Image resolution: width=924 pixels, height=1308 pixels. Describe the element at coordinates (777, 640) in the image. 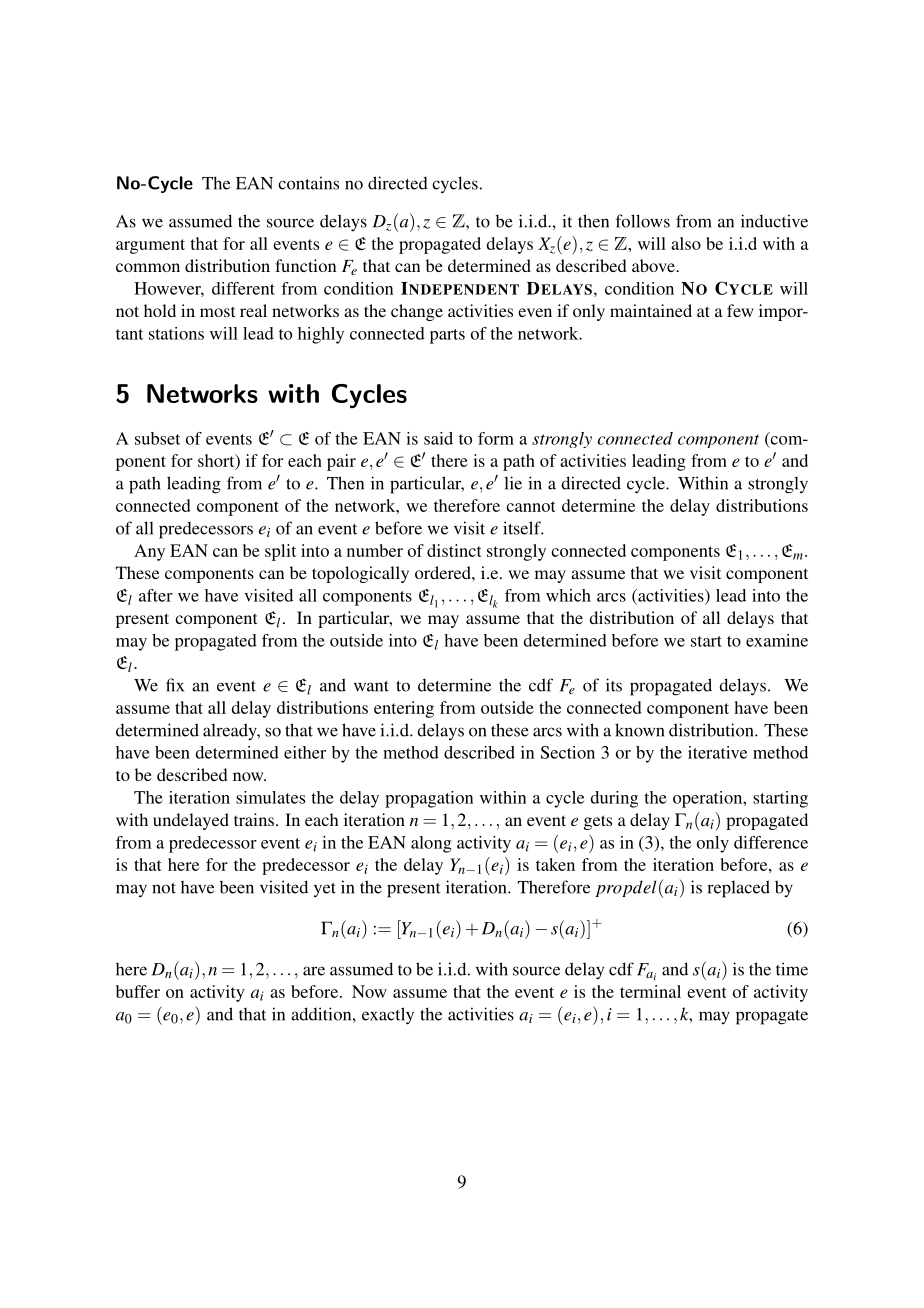

I see `examine` at that location.
